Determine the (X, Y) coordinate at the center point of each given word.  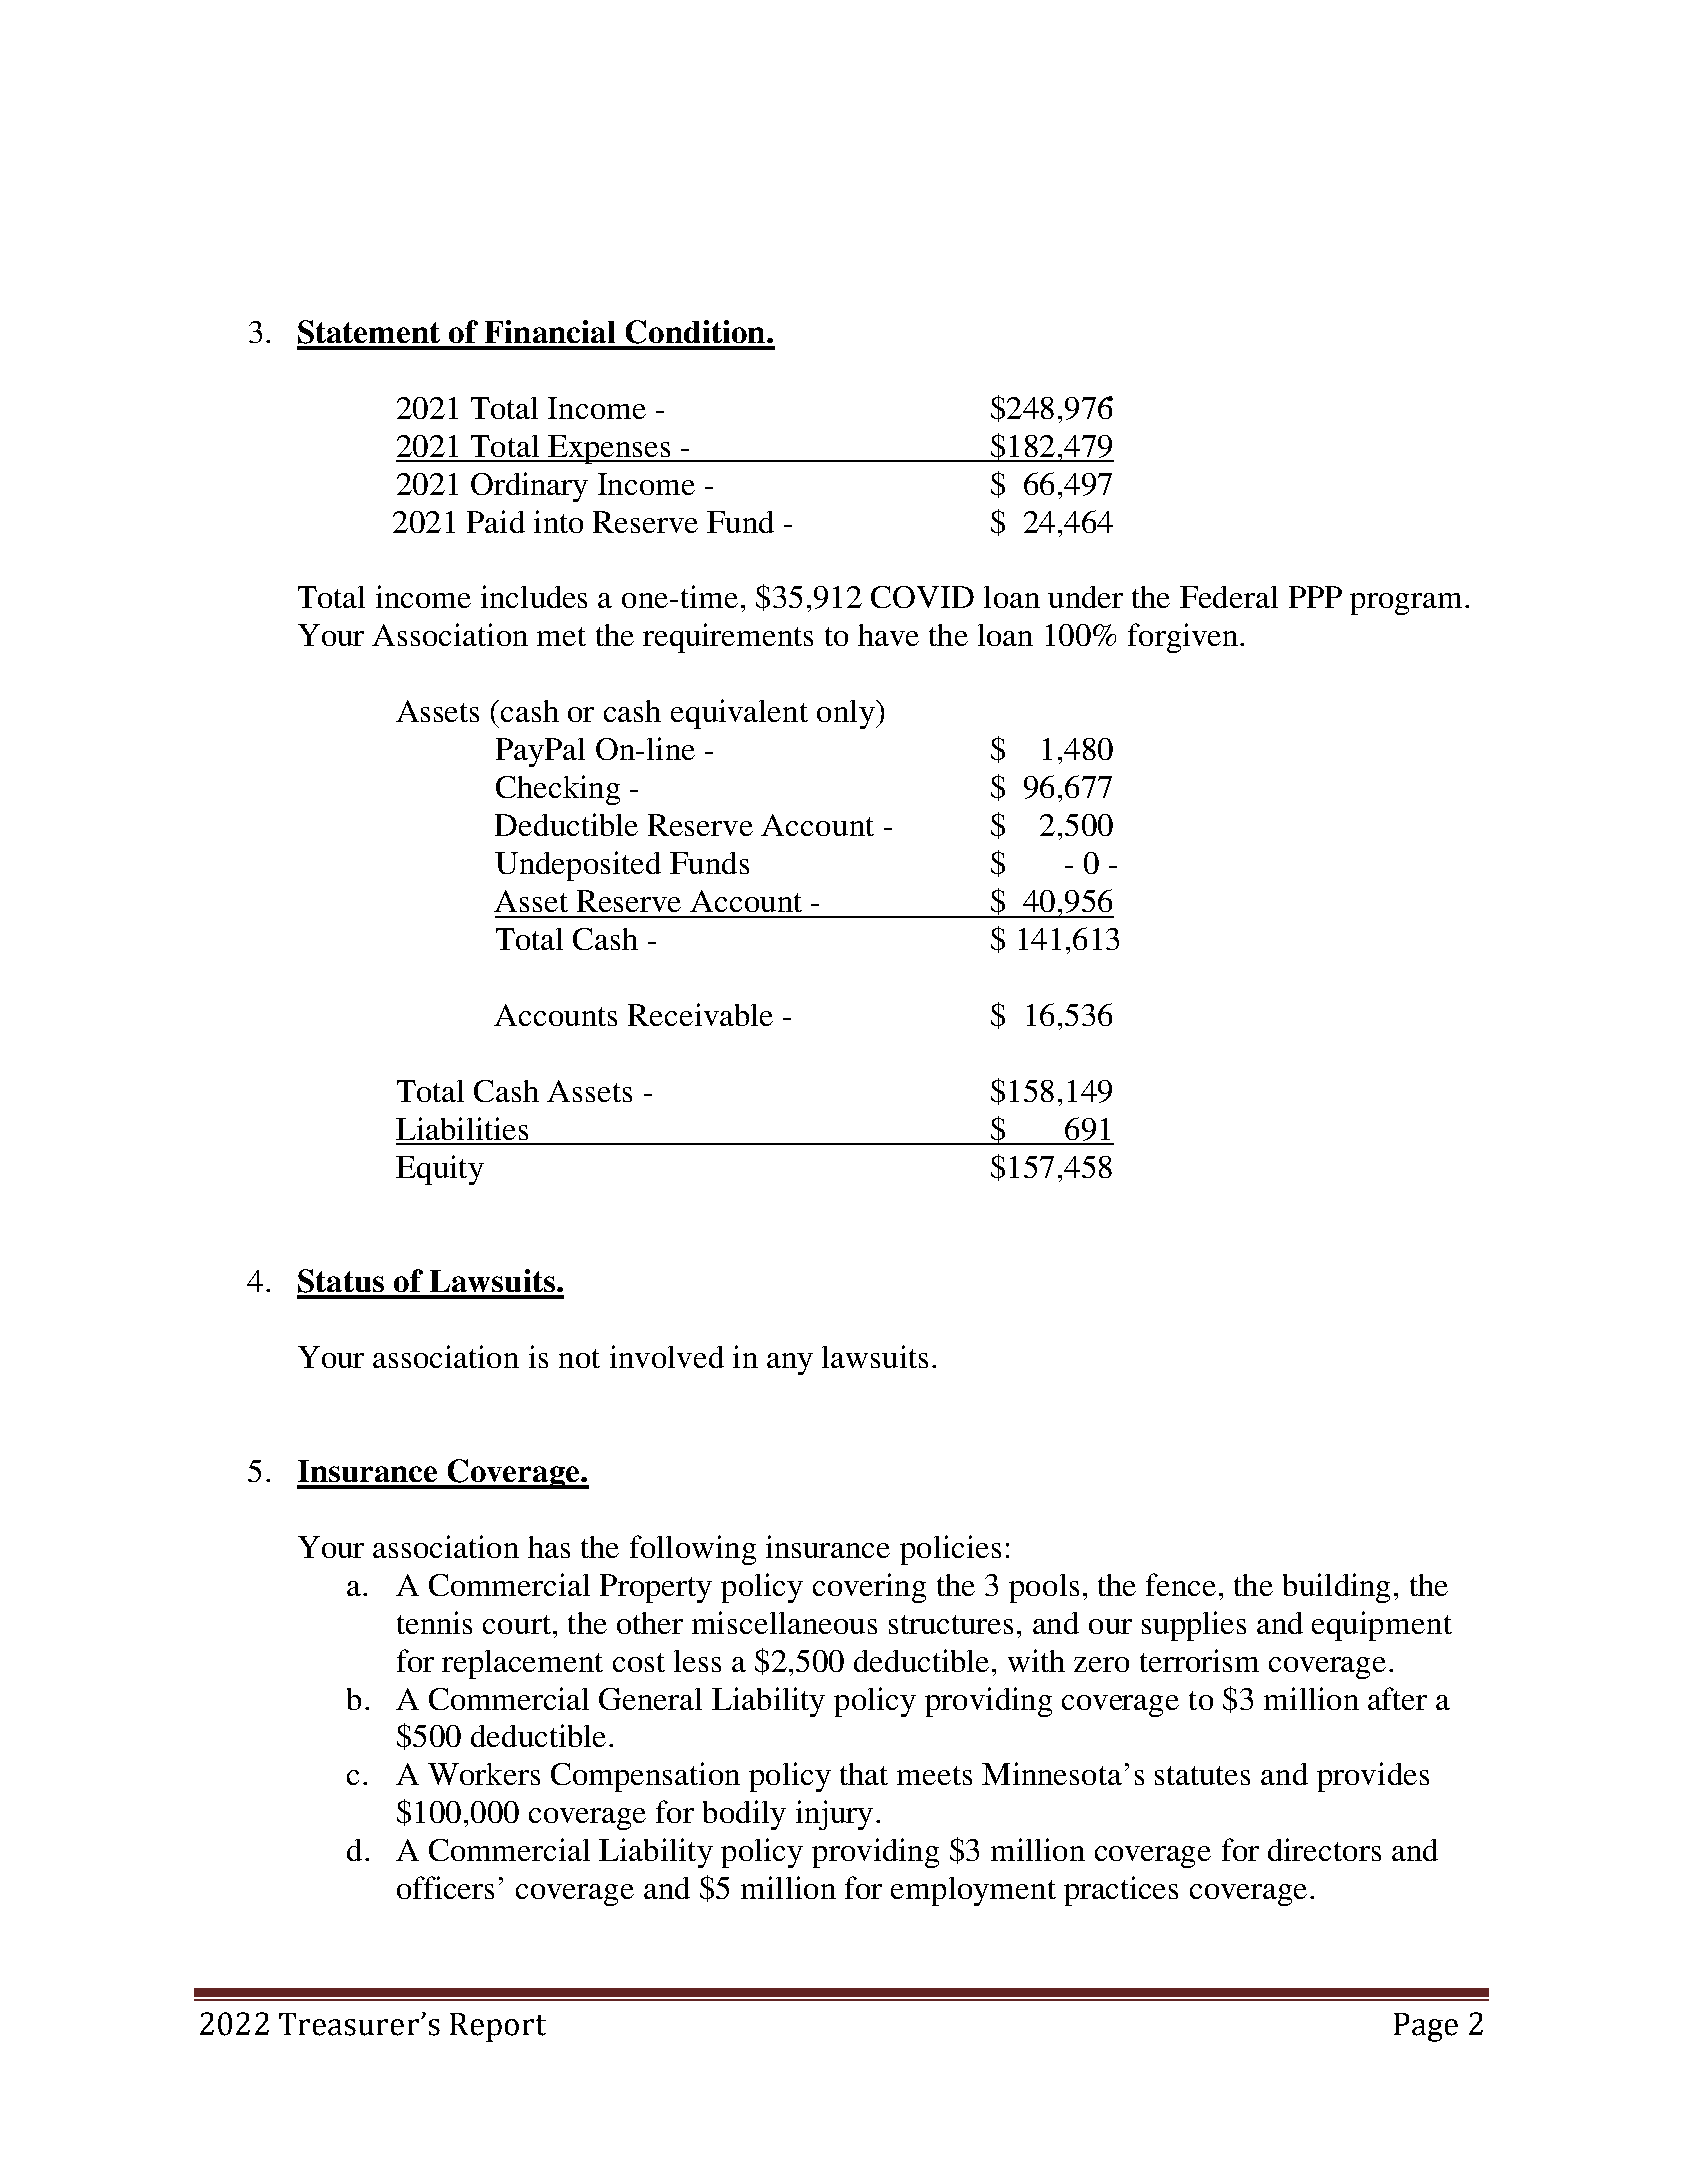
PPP (1315, 597)
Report (498, 2027)
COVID (922, 597)
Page (1426, 2027)
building (1336, 1588)
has (549, 1547)
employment (973, 1891)
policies (950, 1550)
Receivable (700, 1014)
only (847, 714)
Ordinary (529, 487)
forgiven (1184, 638)
